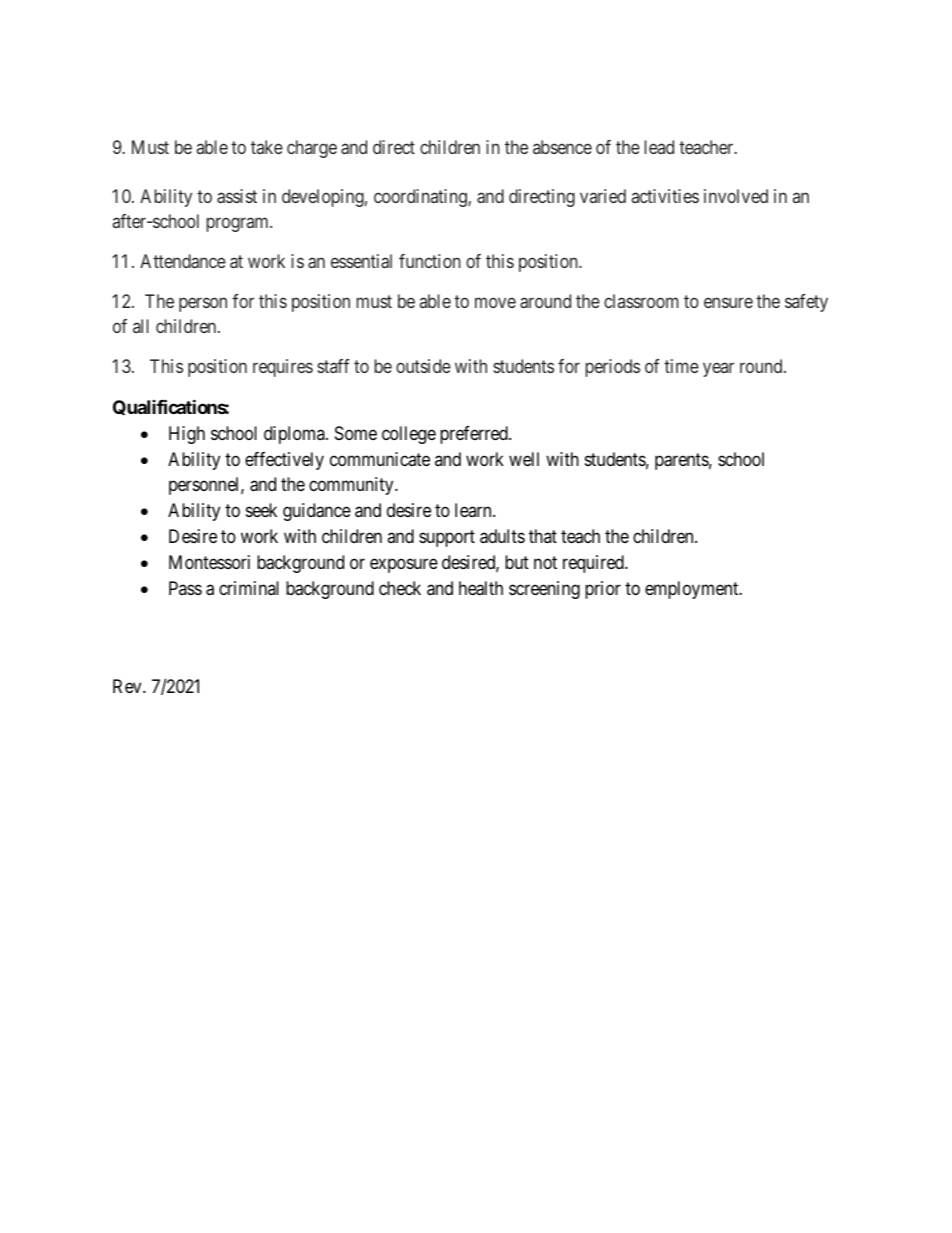  I want to click on lead, so click(659, 147).
